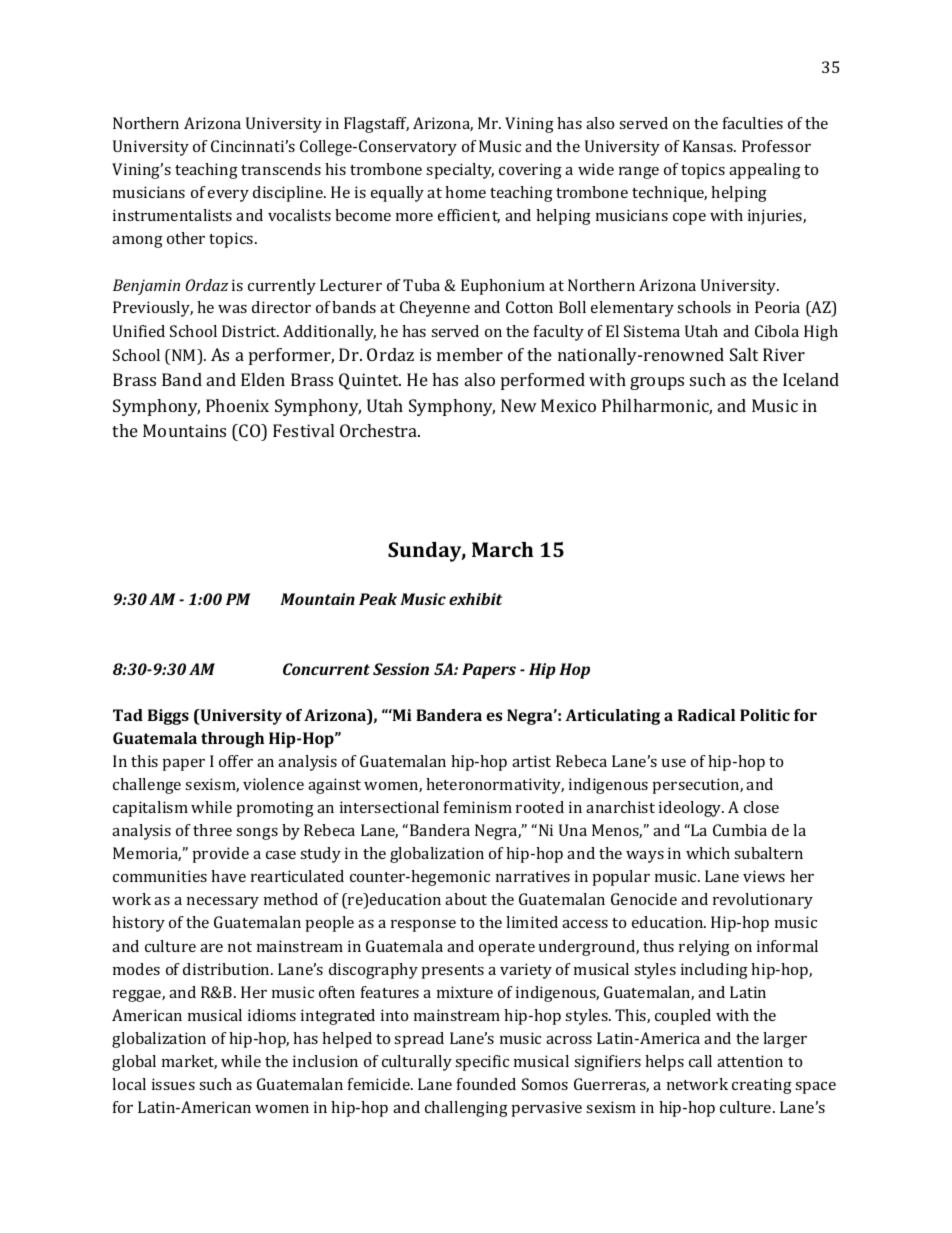 Image resolution: width=952 pixels, height=1233 pixels. I want to click on heteronormativity, so click(495, 786).
